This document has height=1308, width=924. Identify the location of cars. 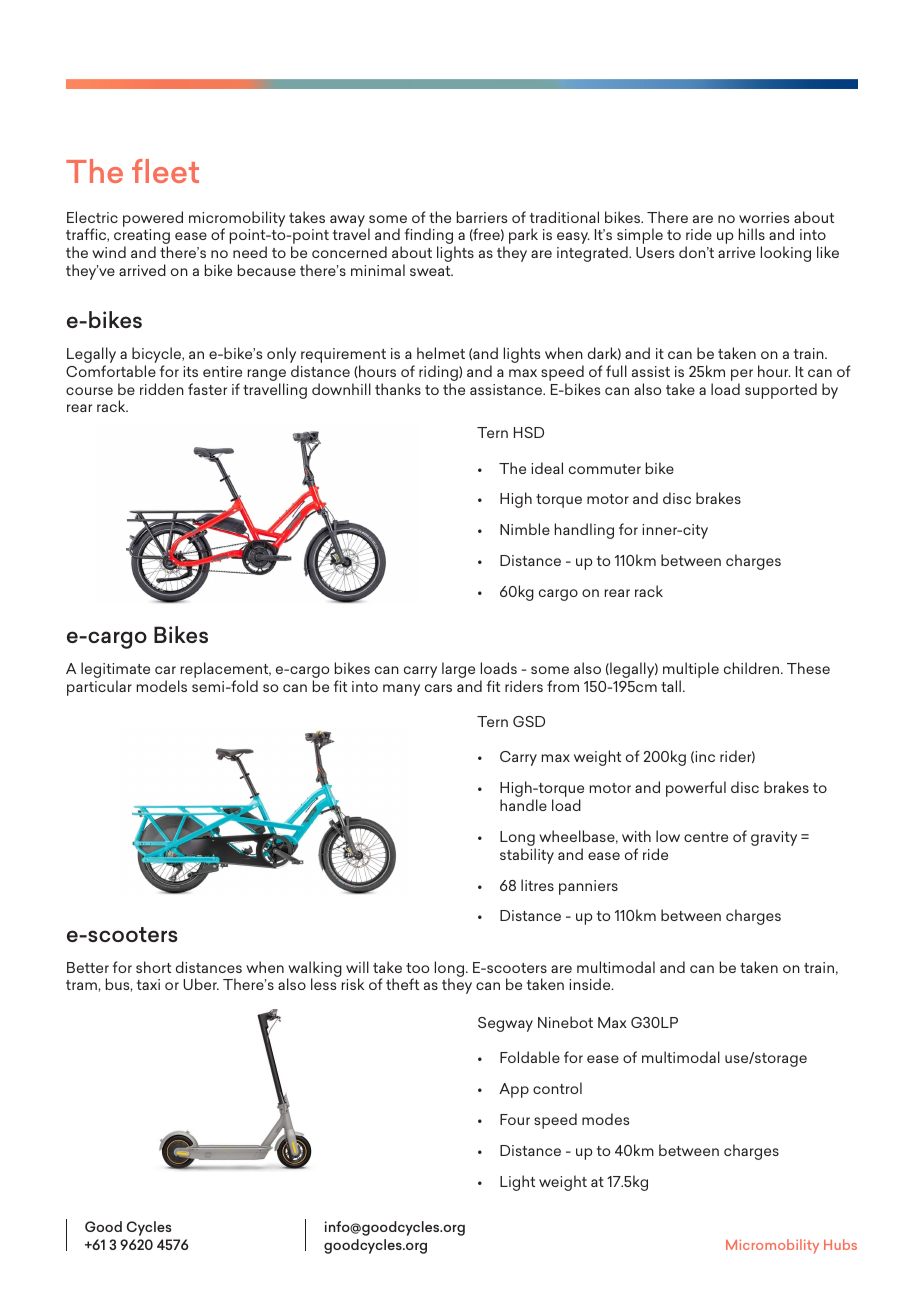
(438, 688).
